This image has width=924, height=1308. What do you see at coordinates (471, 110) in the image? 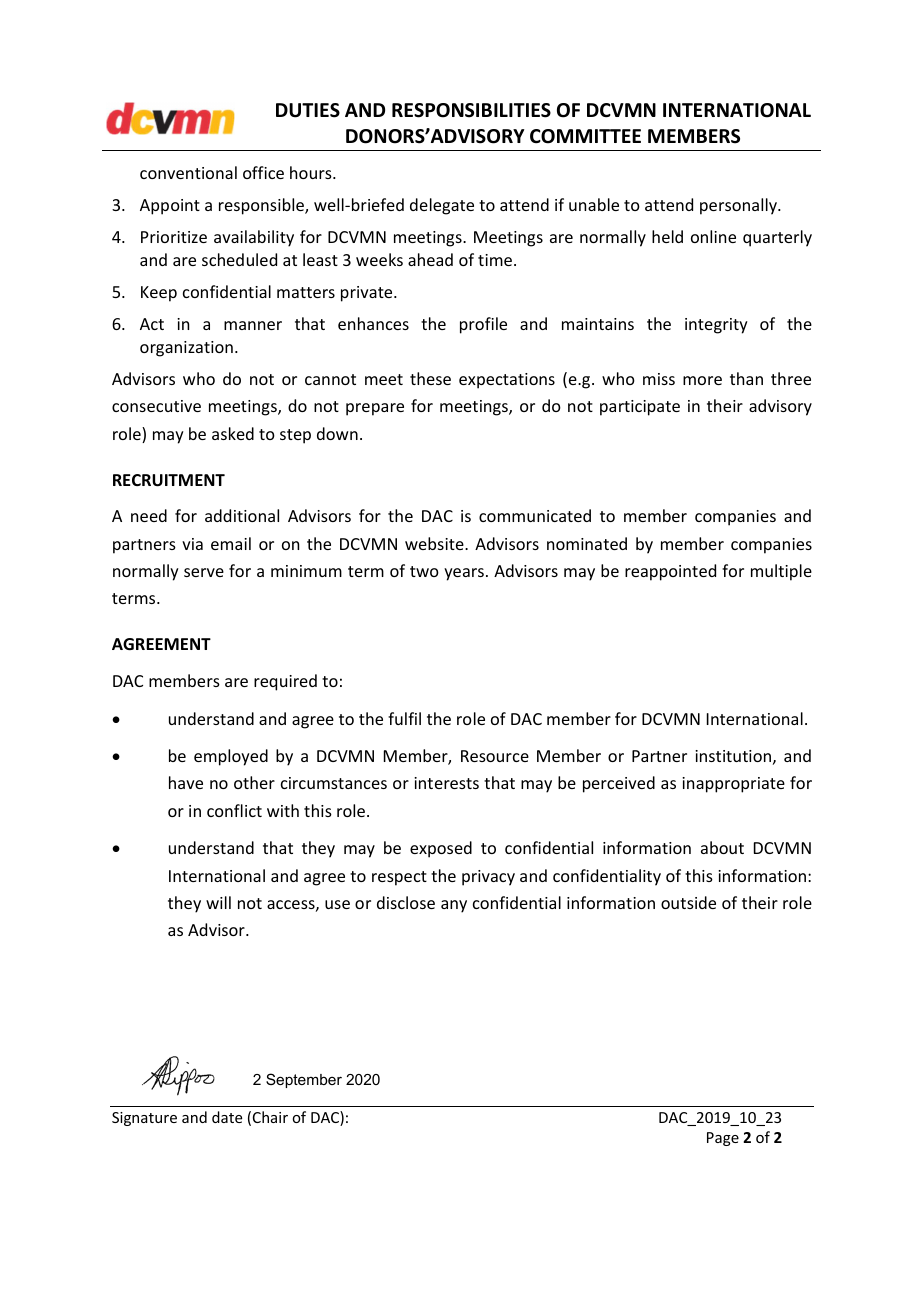
I see `RESPONSIBILITIES` at bounding box center [471, 110].
